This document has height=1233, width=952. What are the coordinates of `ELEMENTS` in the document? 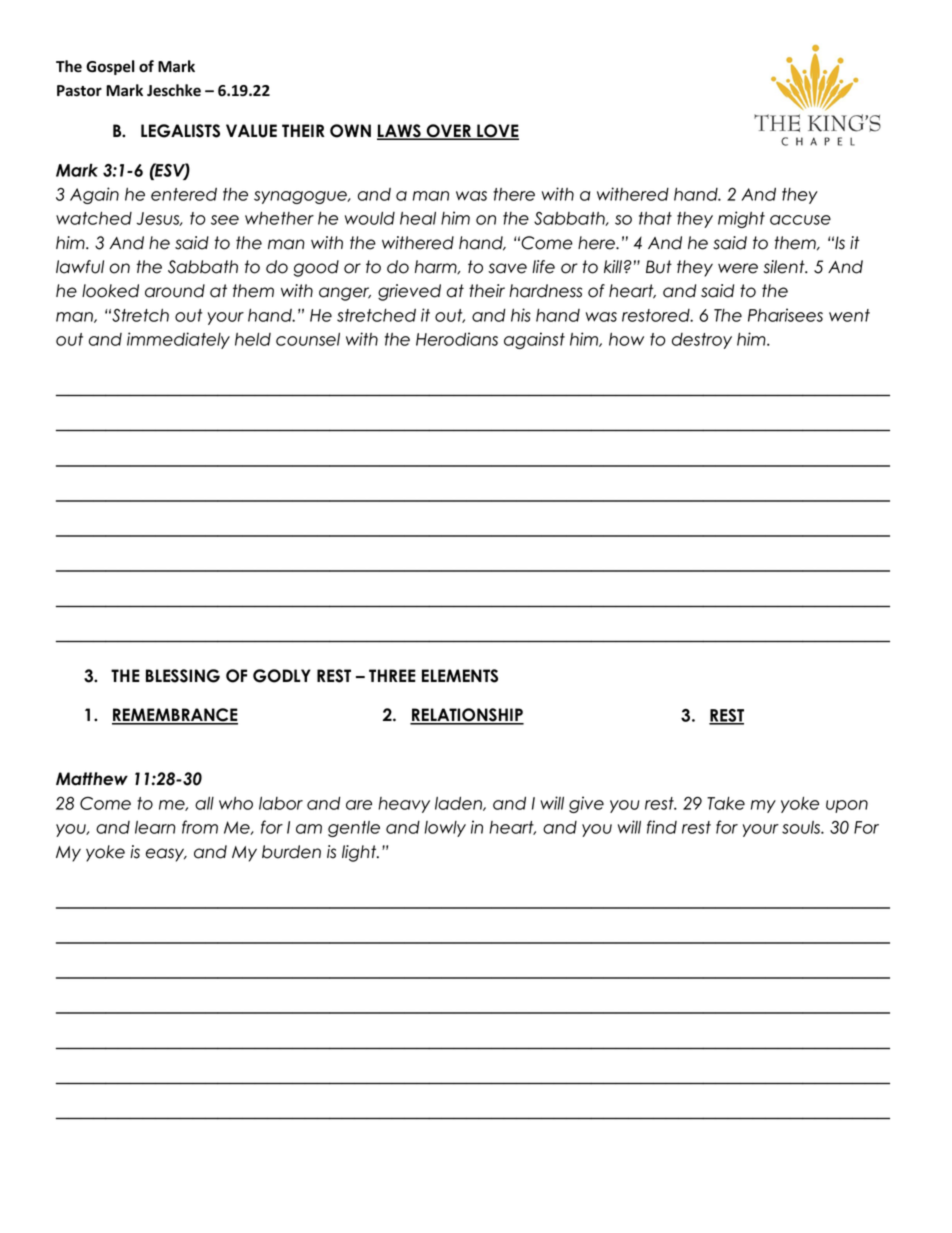 It's located at (460, 676).
